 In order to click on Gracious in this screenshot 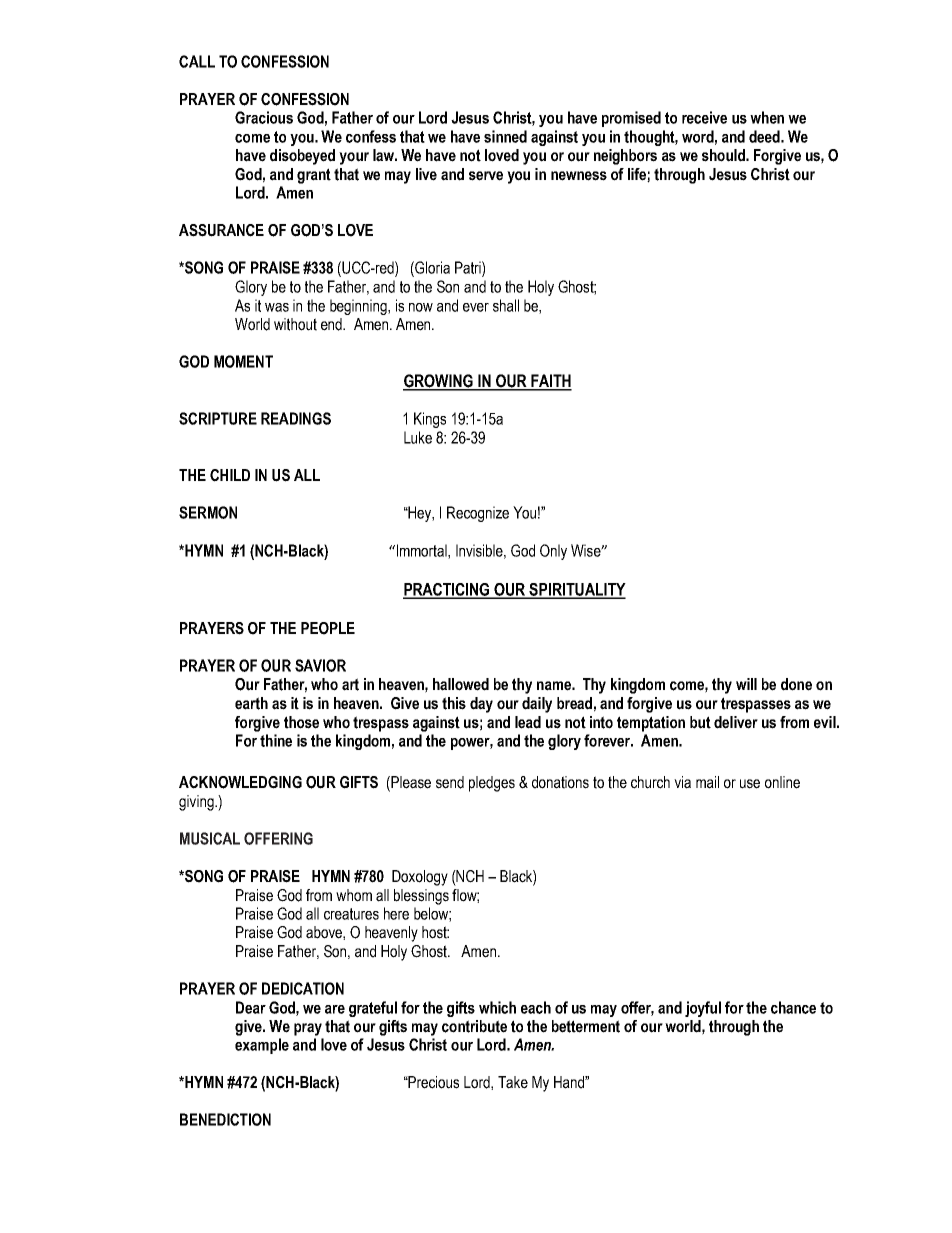, I will do `click(264, 117)`.
